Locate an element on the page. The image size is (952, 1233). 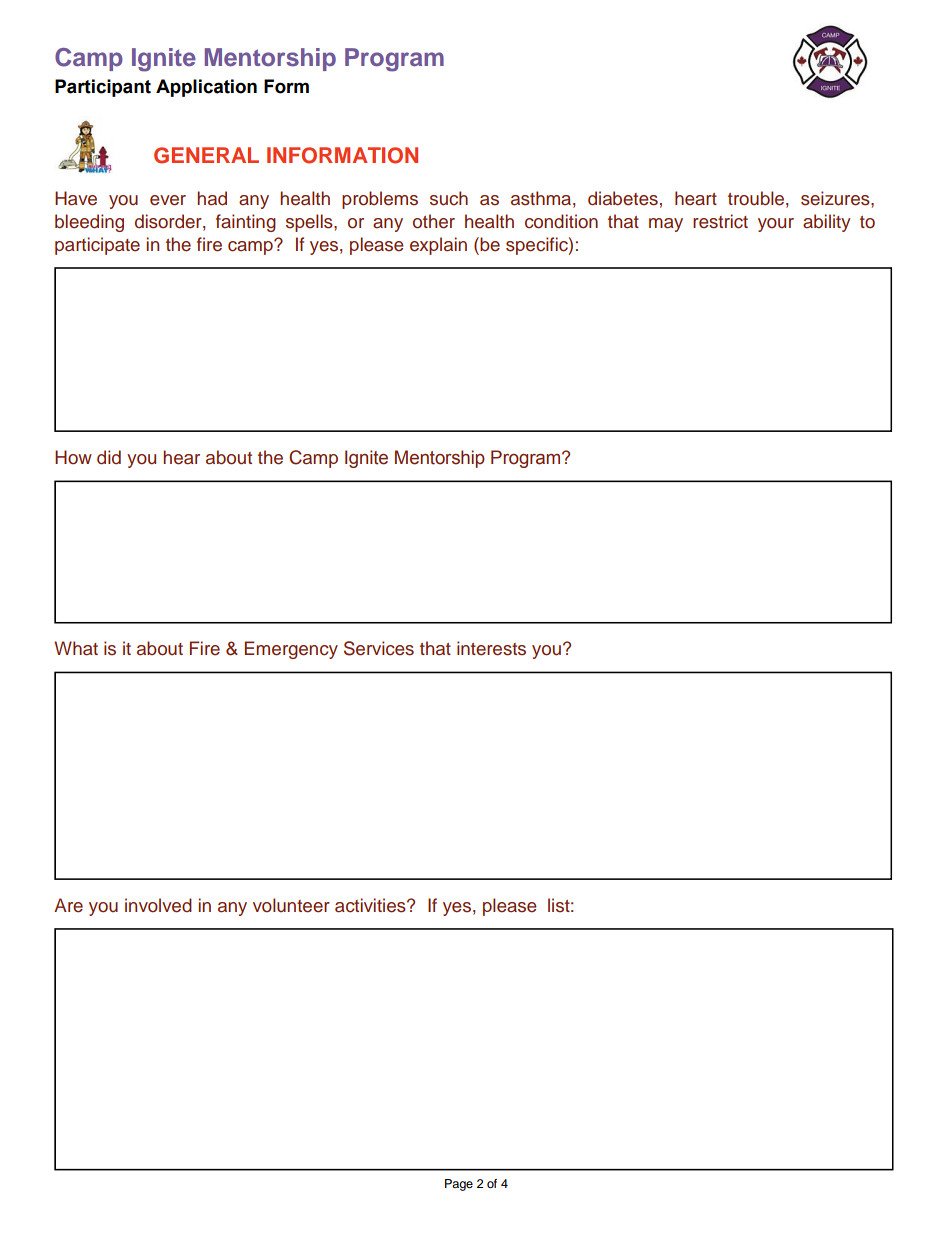
volunteer is located at coordinates (291, 905).
